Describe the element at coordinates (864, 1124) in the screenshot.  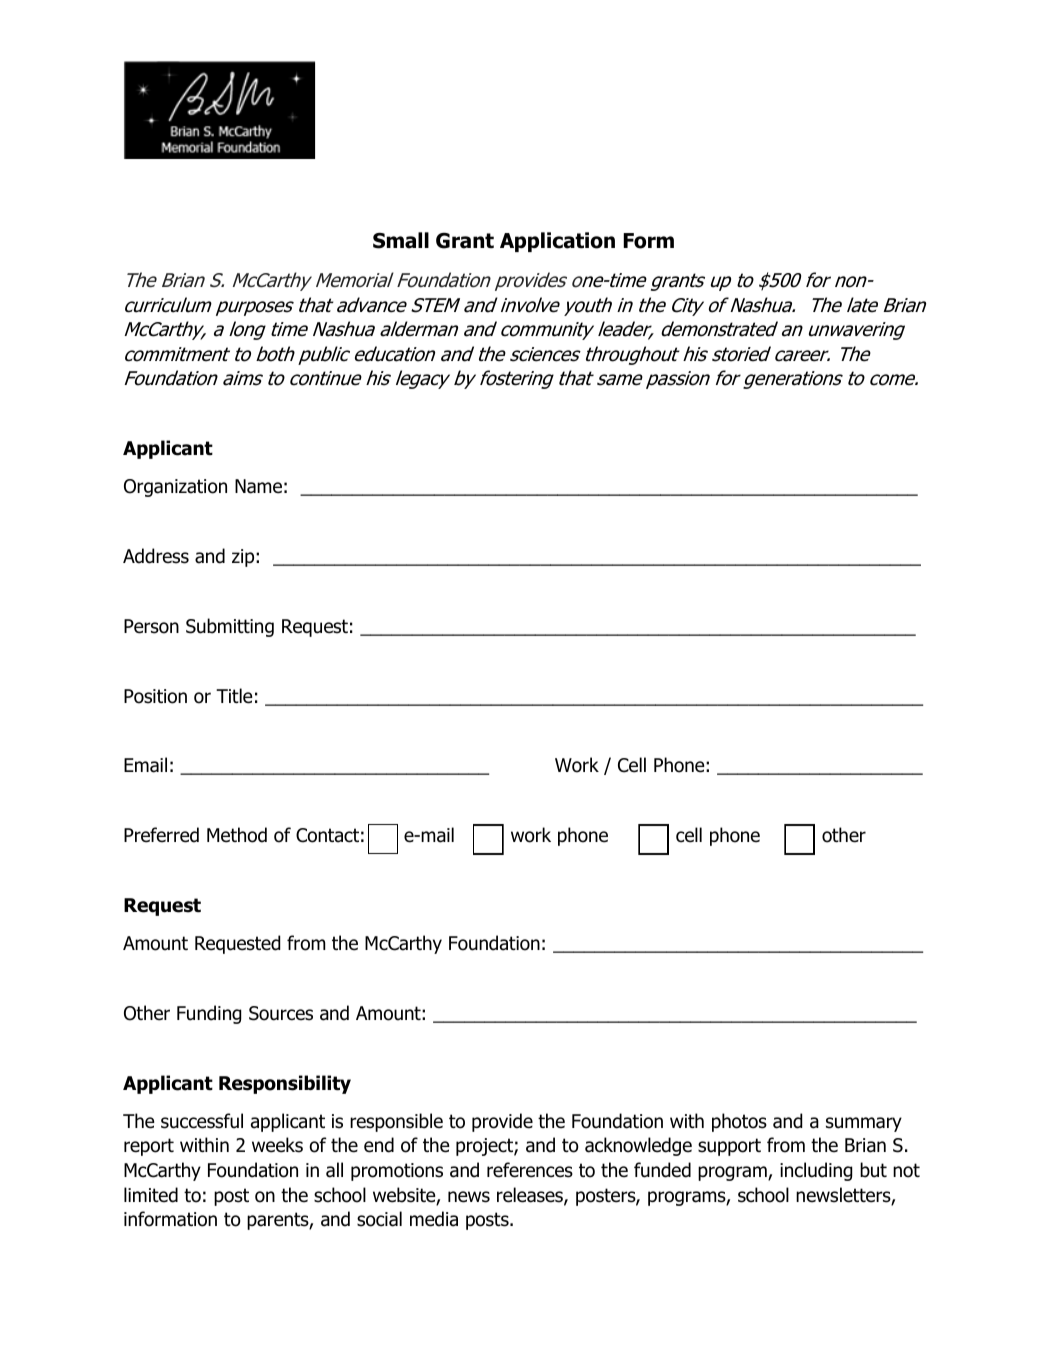
I see `summary` at that location.
